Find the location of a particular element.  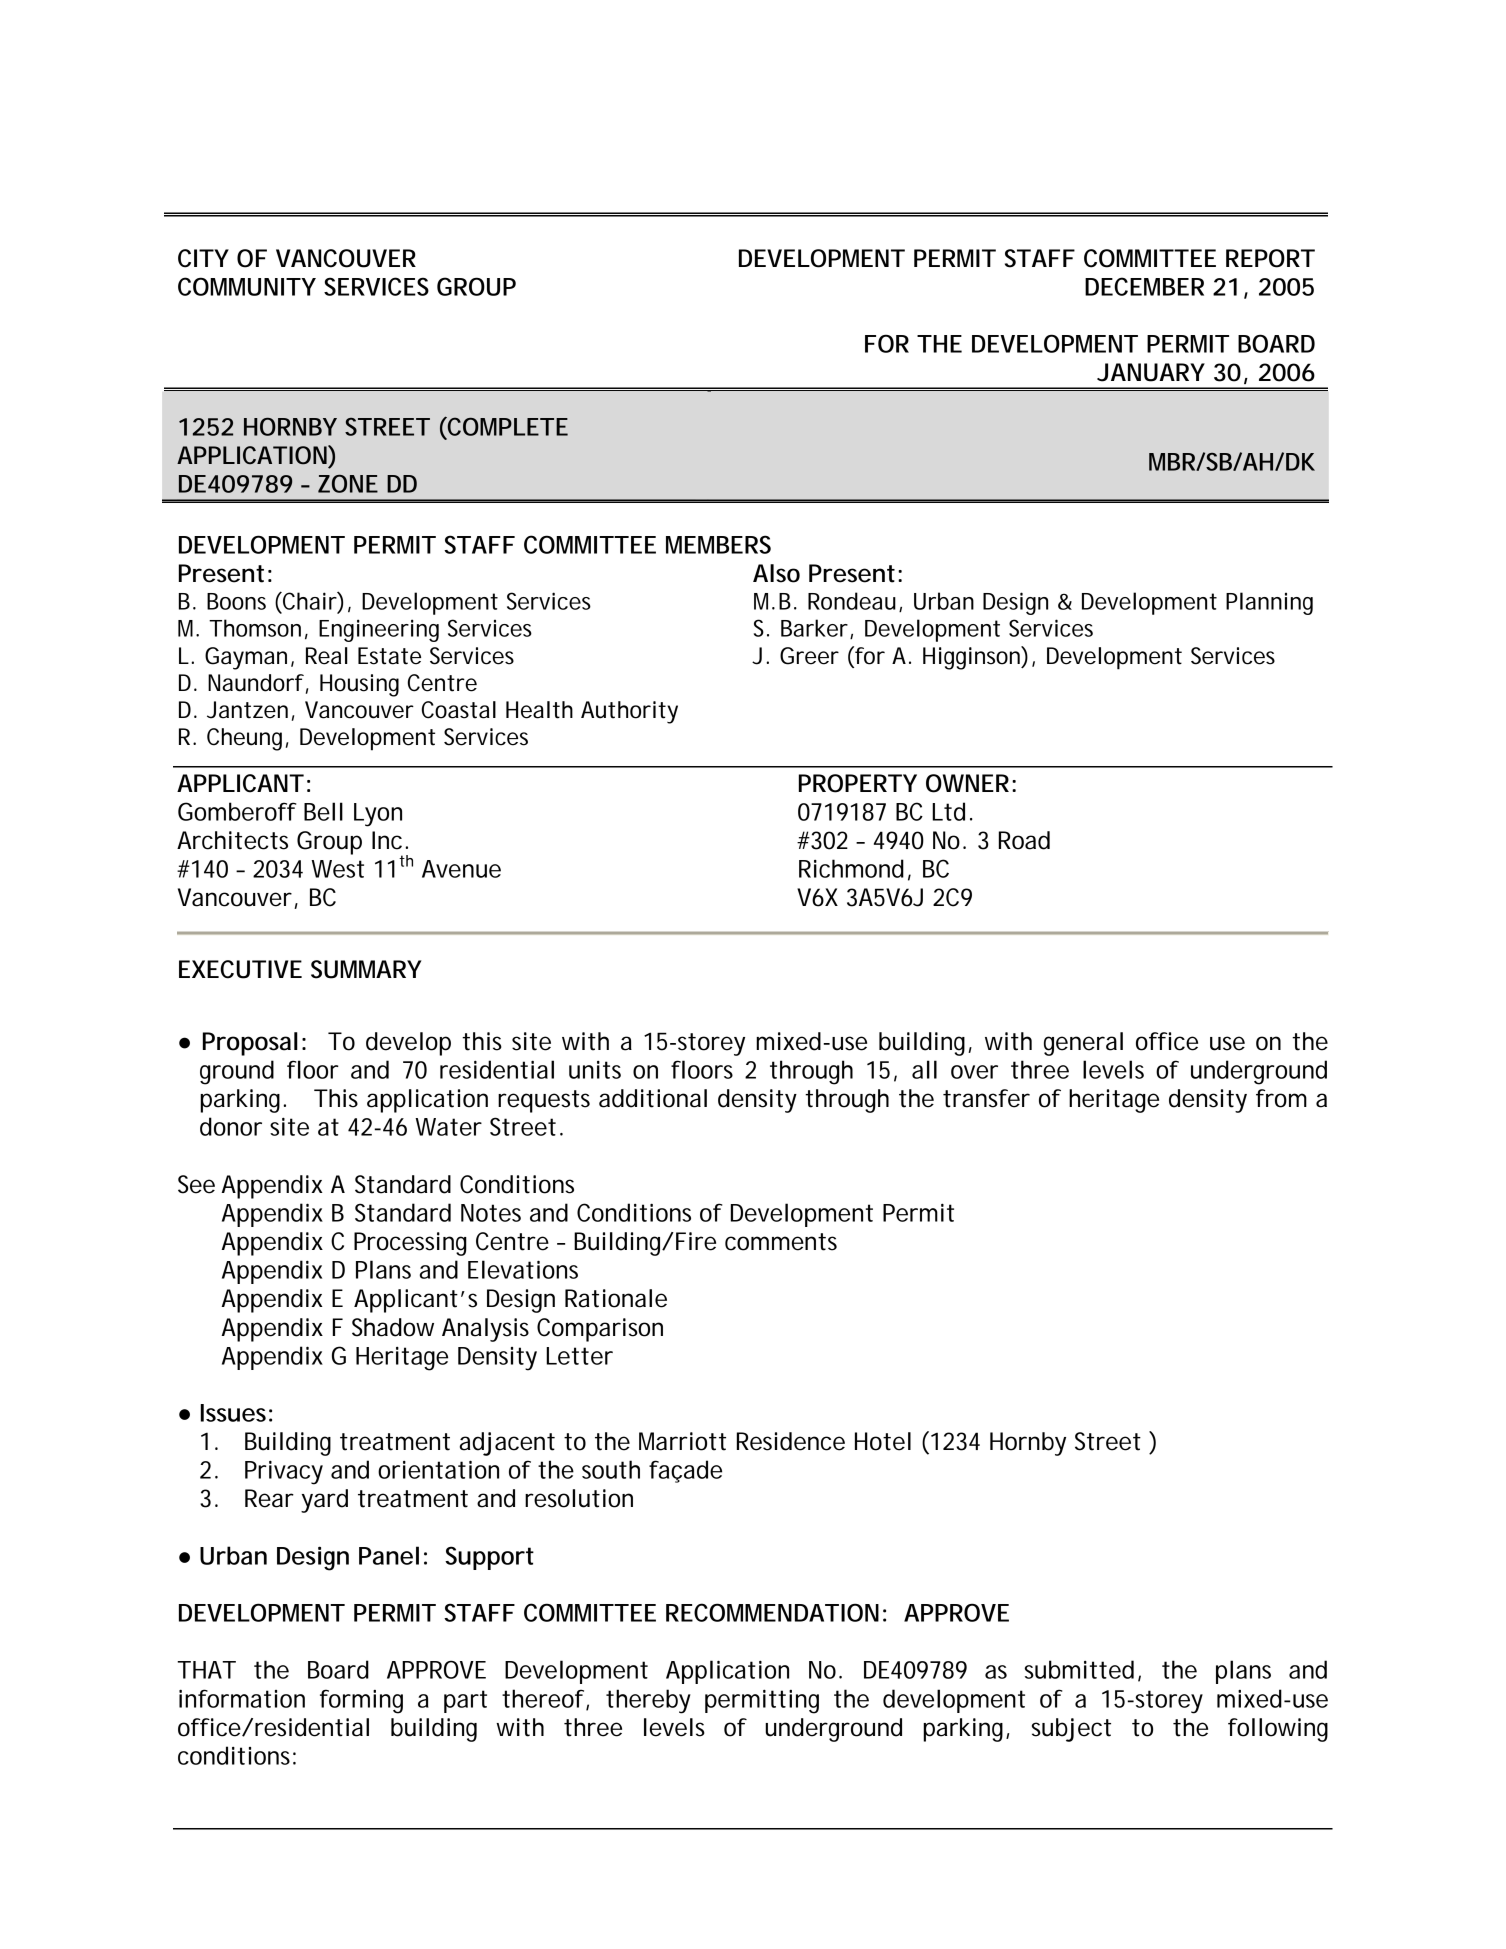

thereby is located at coordinates (648, 1701).
